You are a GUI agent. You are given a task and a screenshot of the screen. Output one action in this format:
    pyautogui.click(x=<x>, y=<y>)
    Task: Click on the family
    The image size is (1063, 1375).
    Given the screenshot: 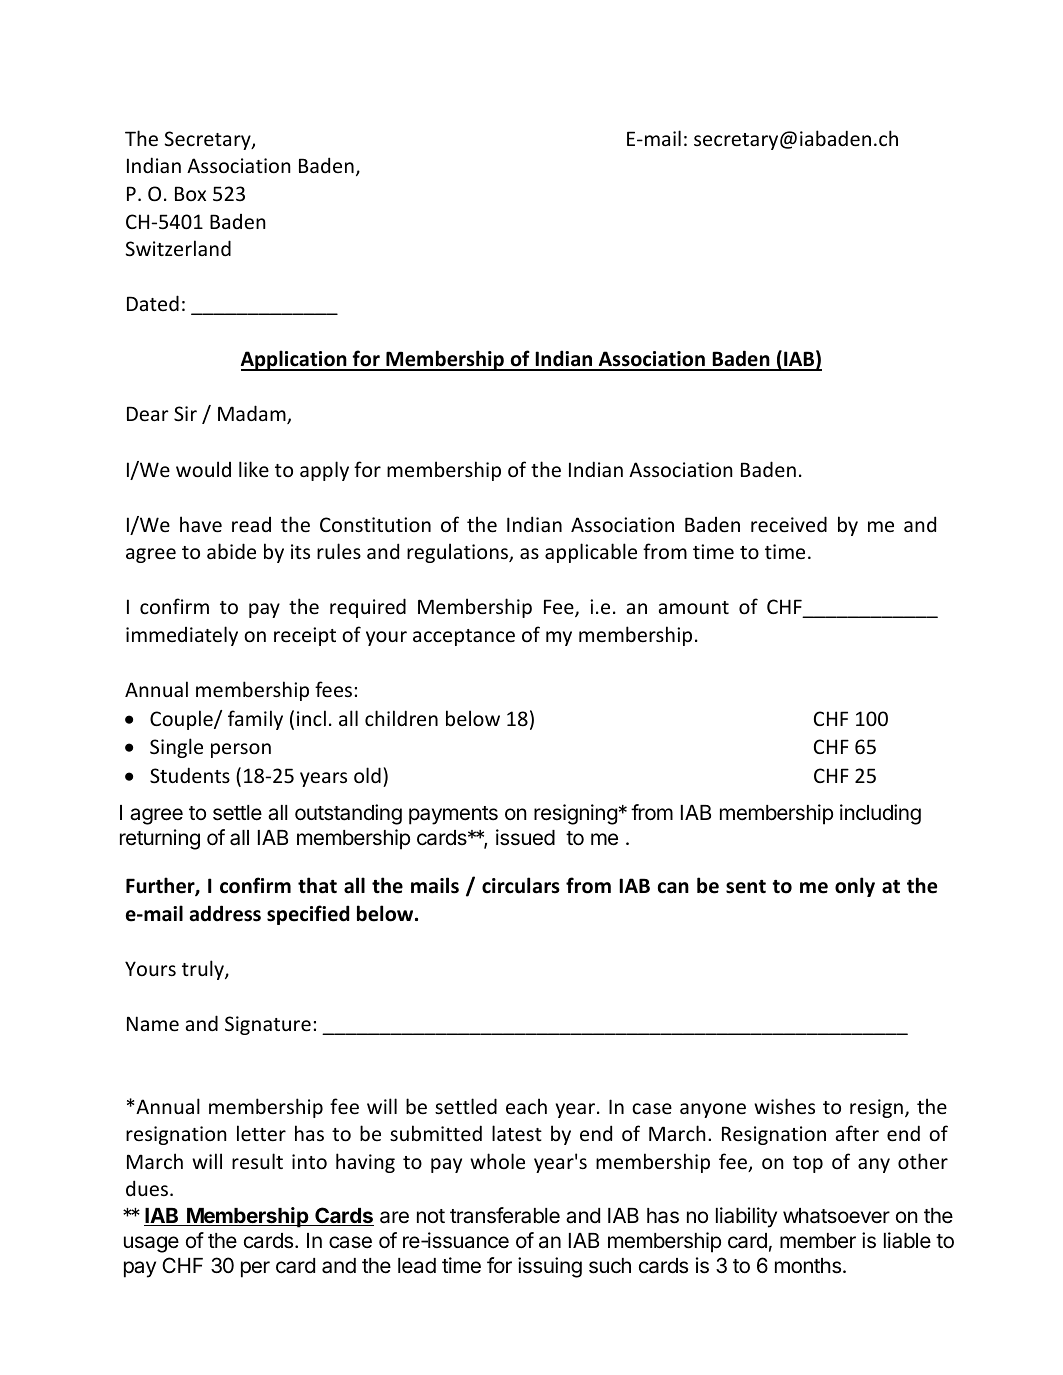 What is the action you would take?
    pyautogui.click(x=255, y=720)
